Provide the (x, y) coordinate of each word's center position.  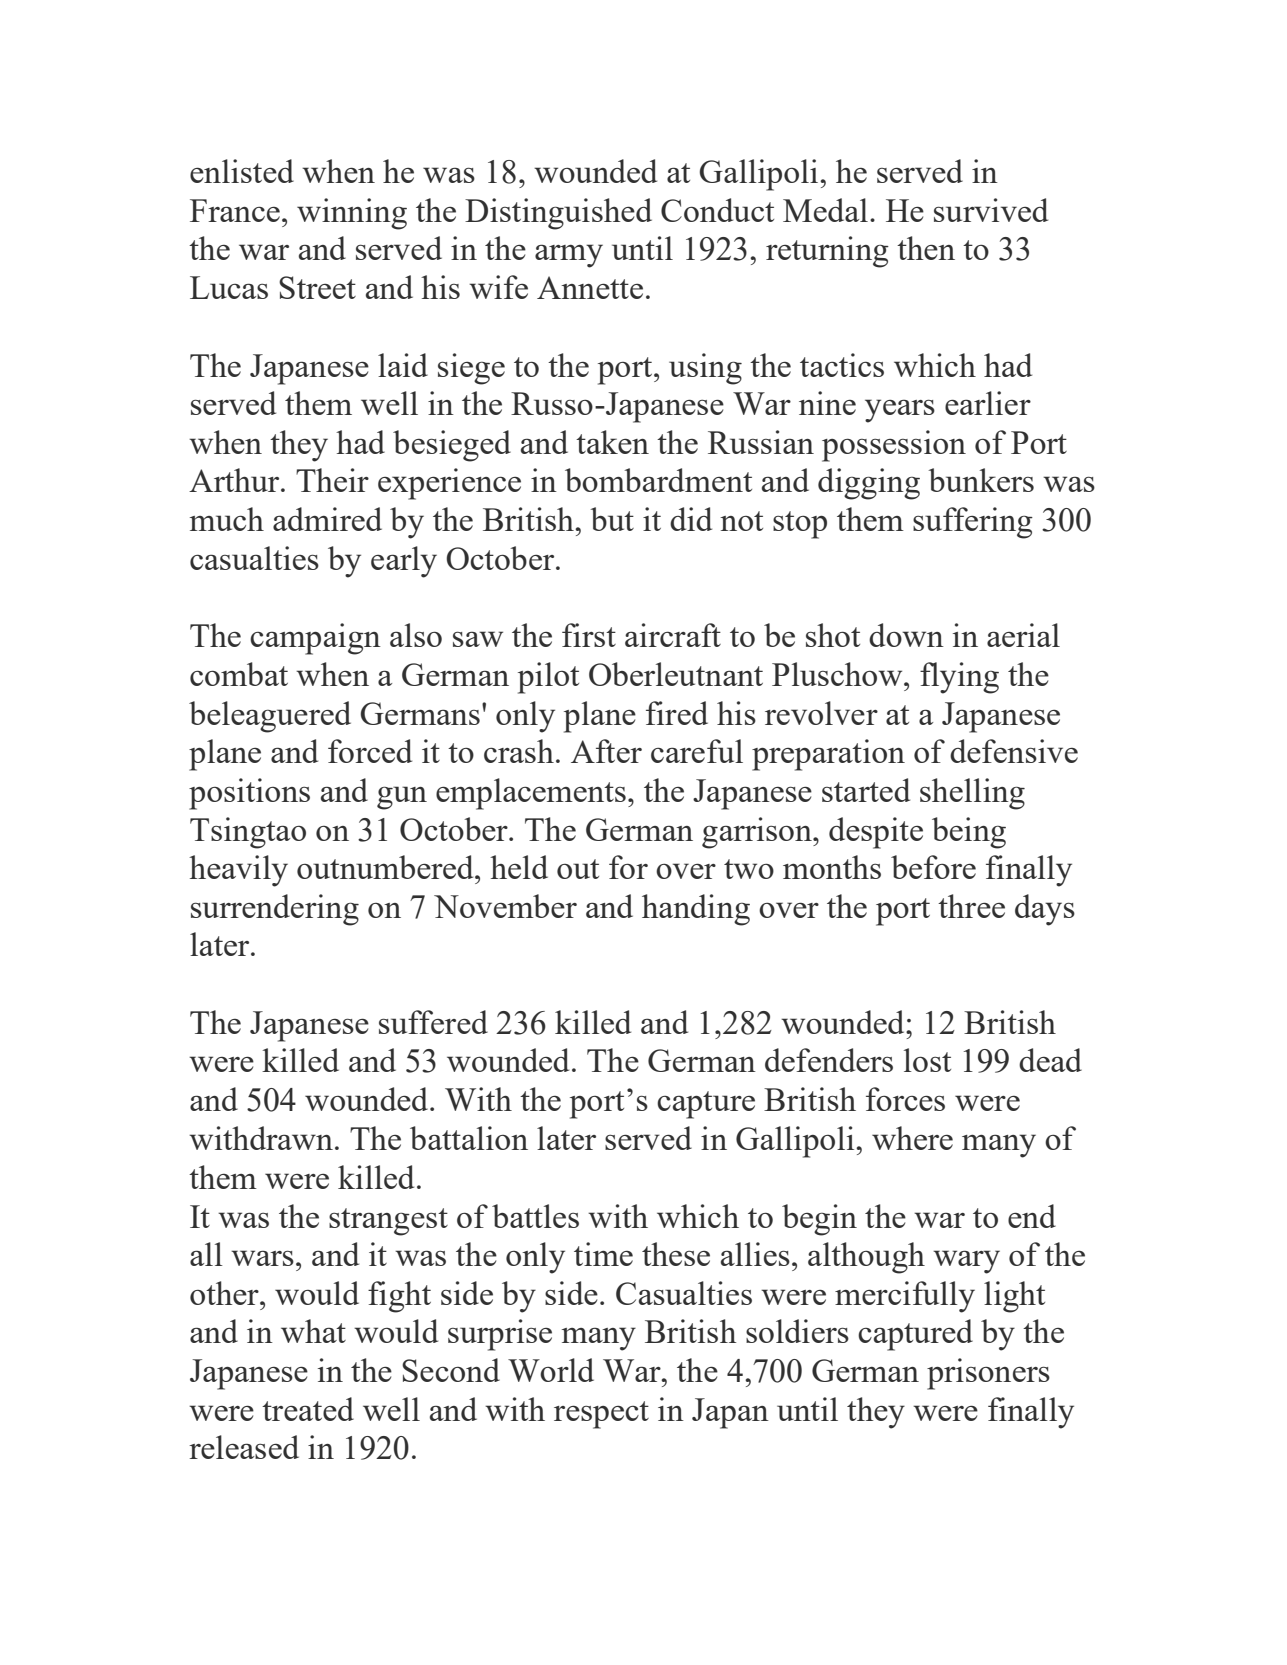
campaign (315, 639)
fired (677, 713)
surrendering (275, 910)
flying (959, 678)
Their (332, 480)
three (971, 906)
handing (696, 910)
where (912, 1138)
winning (352, 214)
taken (612, 442)
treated (308, 1409)
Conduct (717, 210)
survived (991, 210)
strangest (388, 1222)
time (603, 1254)
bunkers (981, 480)
